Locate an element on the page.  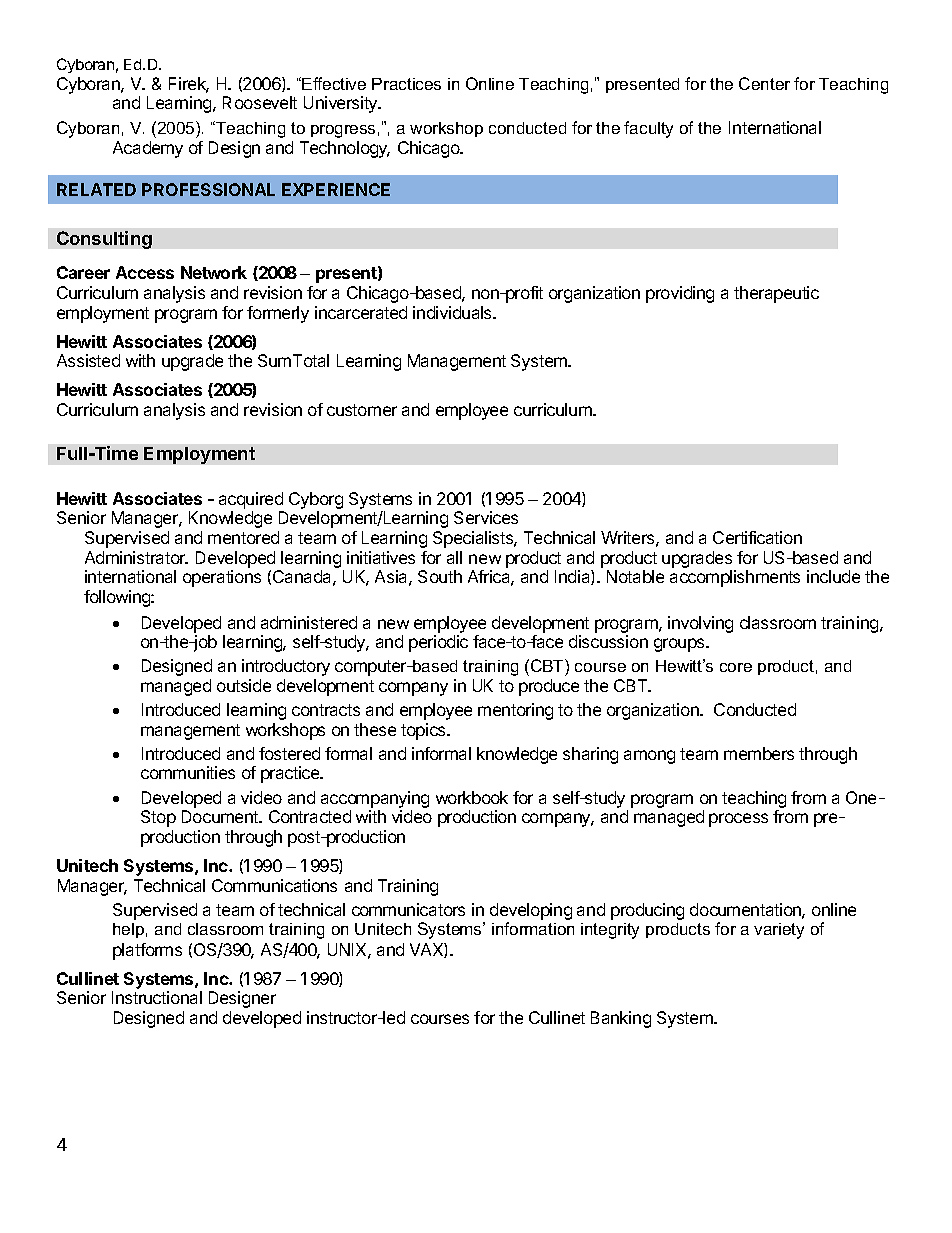
information is located at coordinates (533, 928).
